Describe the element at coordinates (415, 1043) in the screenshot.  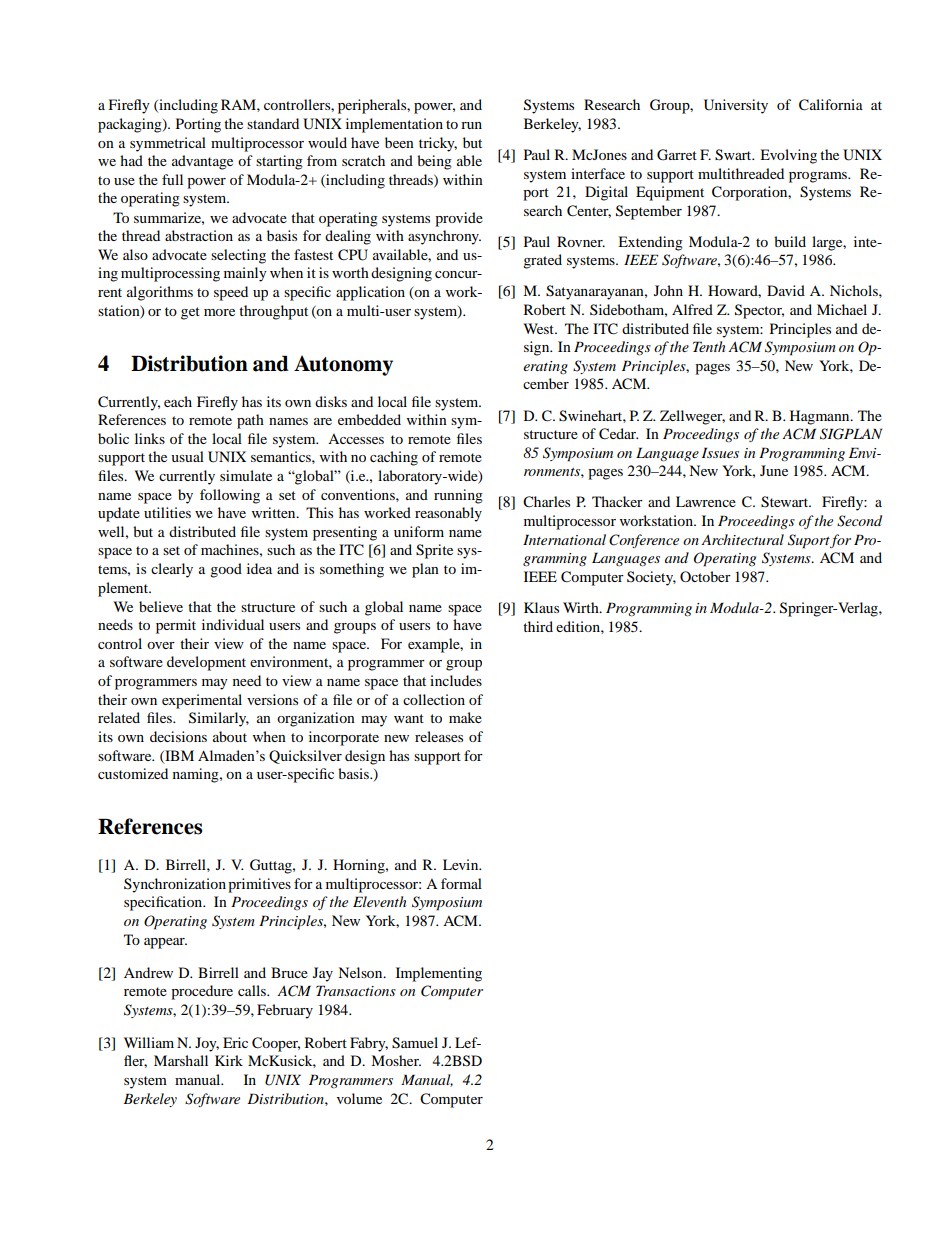
I see `Samuel` at that location.
